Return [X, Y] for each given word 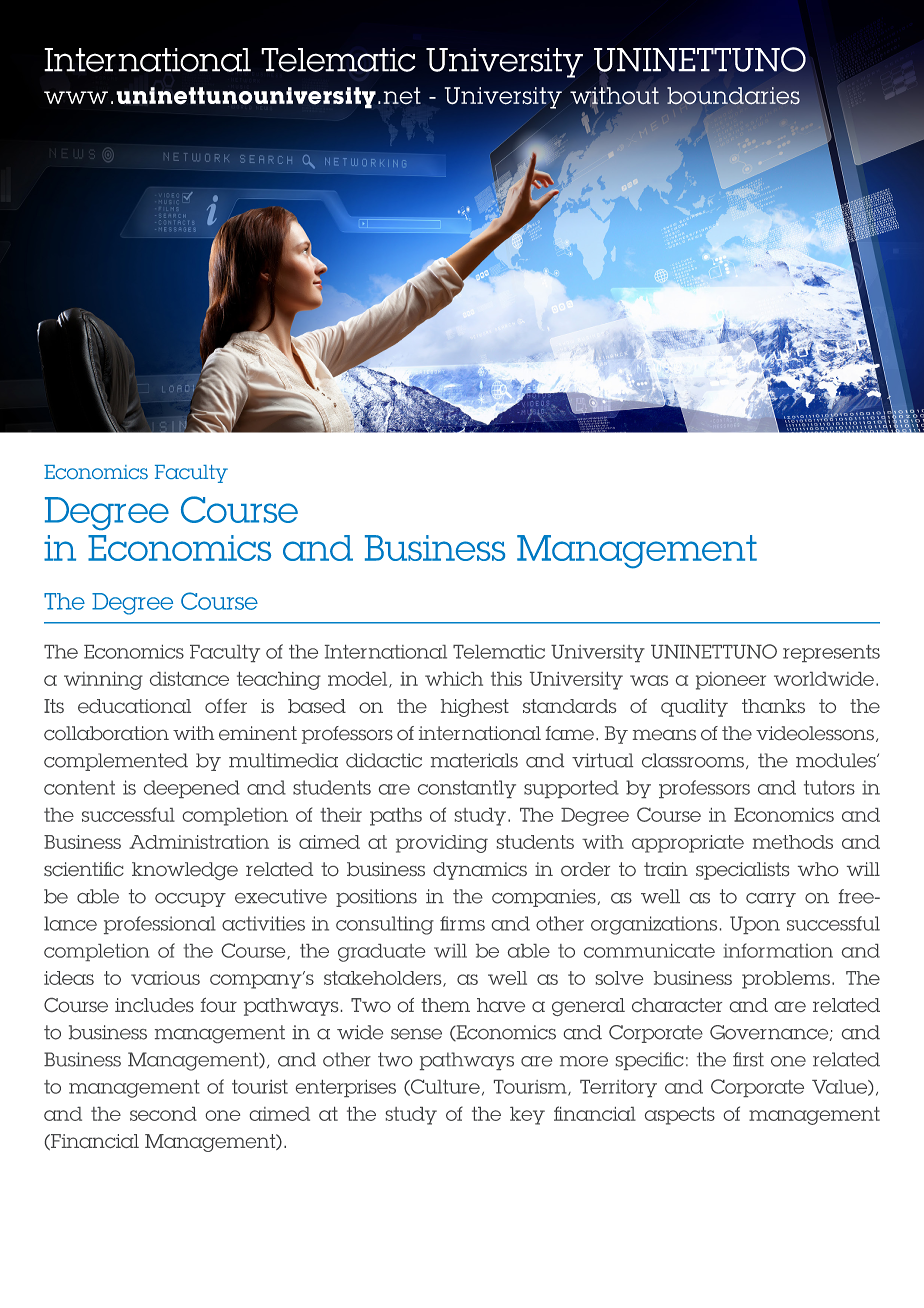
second [163, 1114]
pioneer [731, 681]
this [506, 679]
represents [831, 653]
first [748, 1059]
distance [189, 679]
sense [416, 1034]
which [454, 679]
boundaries [733, 96]
